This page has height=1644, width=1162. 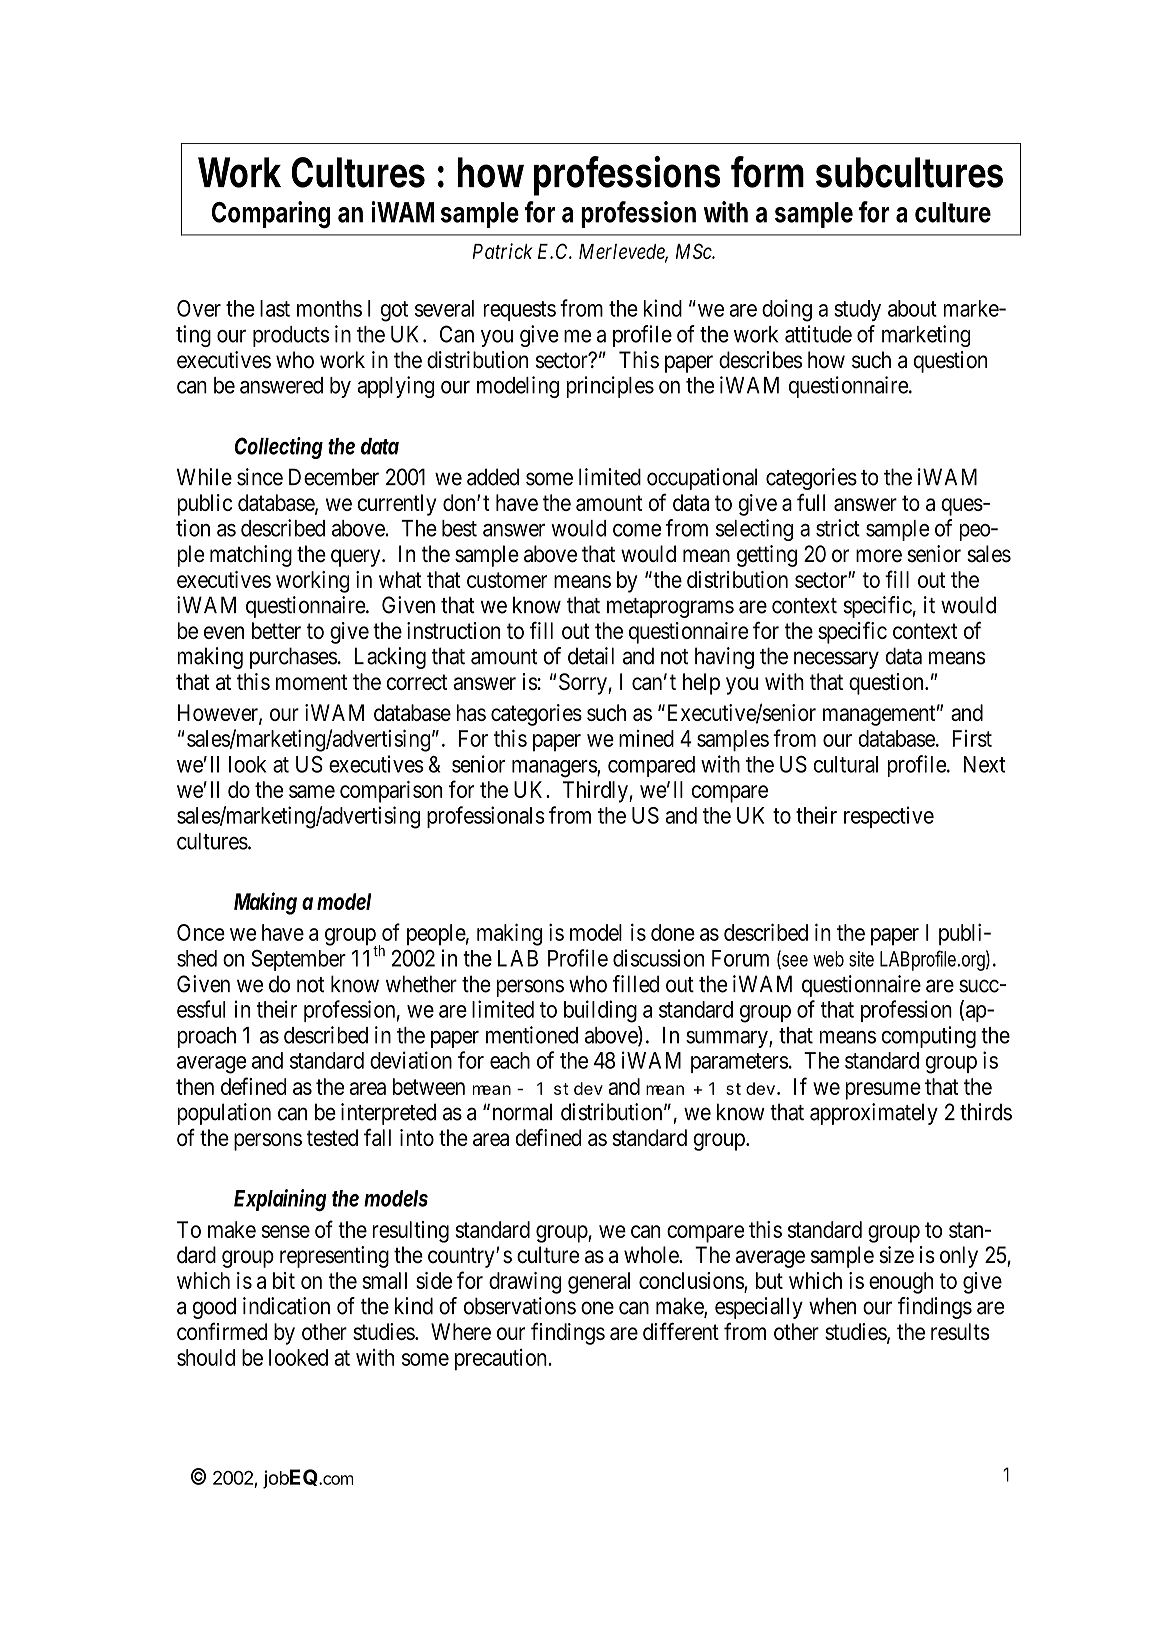 What do you see at coordinates (357, 558) in the page?
I see `query` at bounding box center [357, 558].
